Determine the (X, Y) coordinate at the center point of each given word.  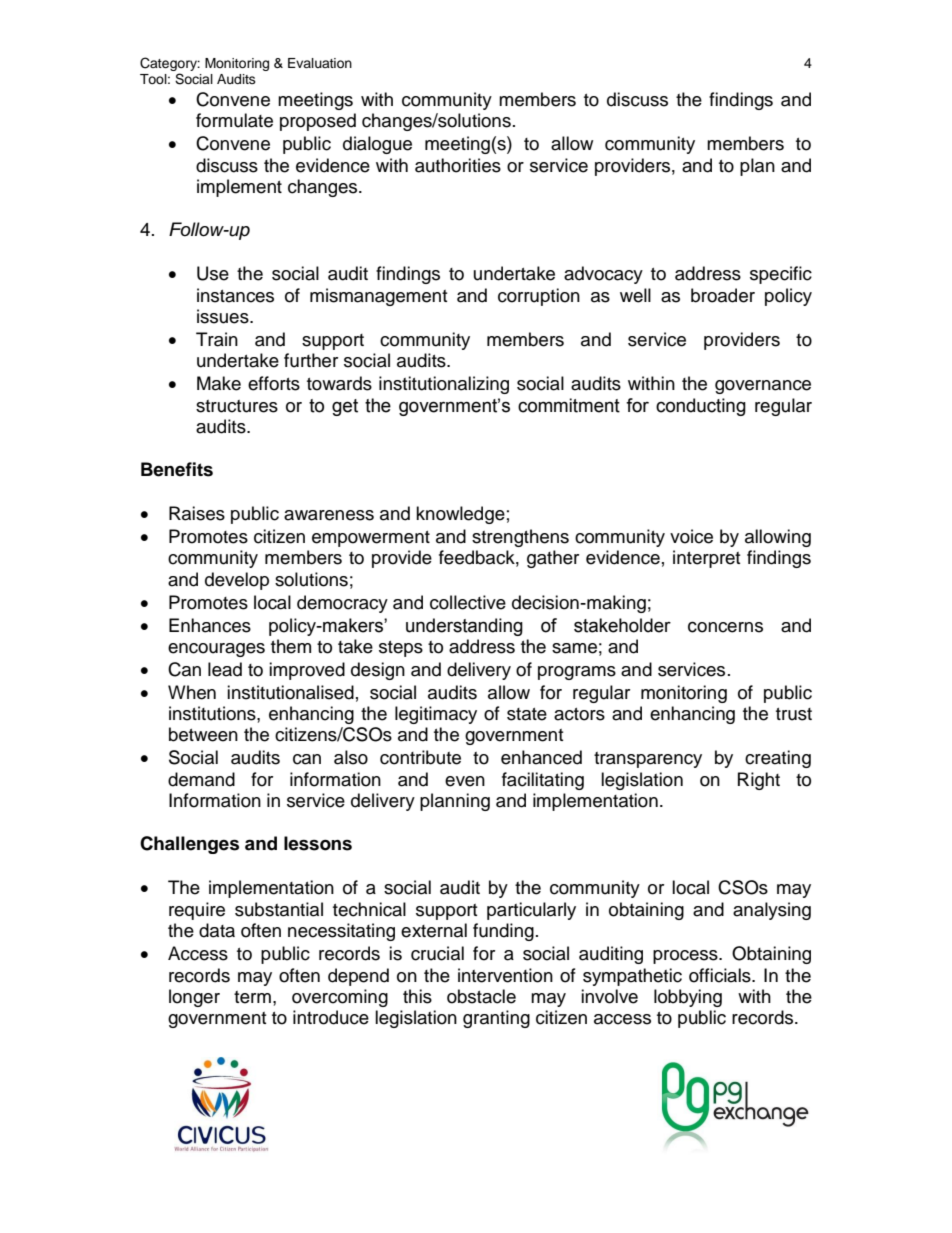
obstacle (481, 996)
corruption (539, 297)
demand (201, 779)
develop (237, 581)
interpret (706, 559)
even (465, 781)
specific (781, 275)
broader (723, 295)
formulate (234, 120)
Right (759, 781)
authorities (458, 165)
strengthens (520, 538)
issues (224, 316)
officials (721, 975)
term (252, 997)
